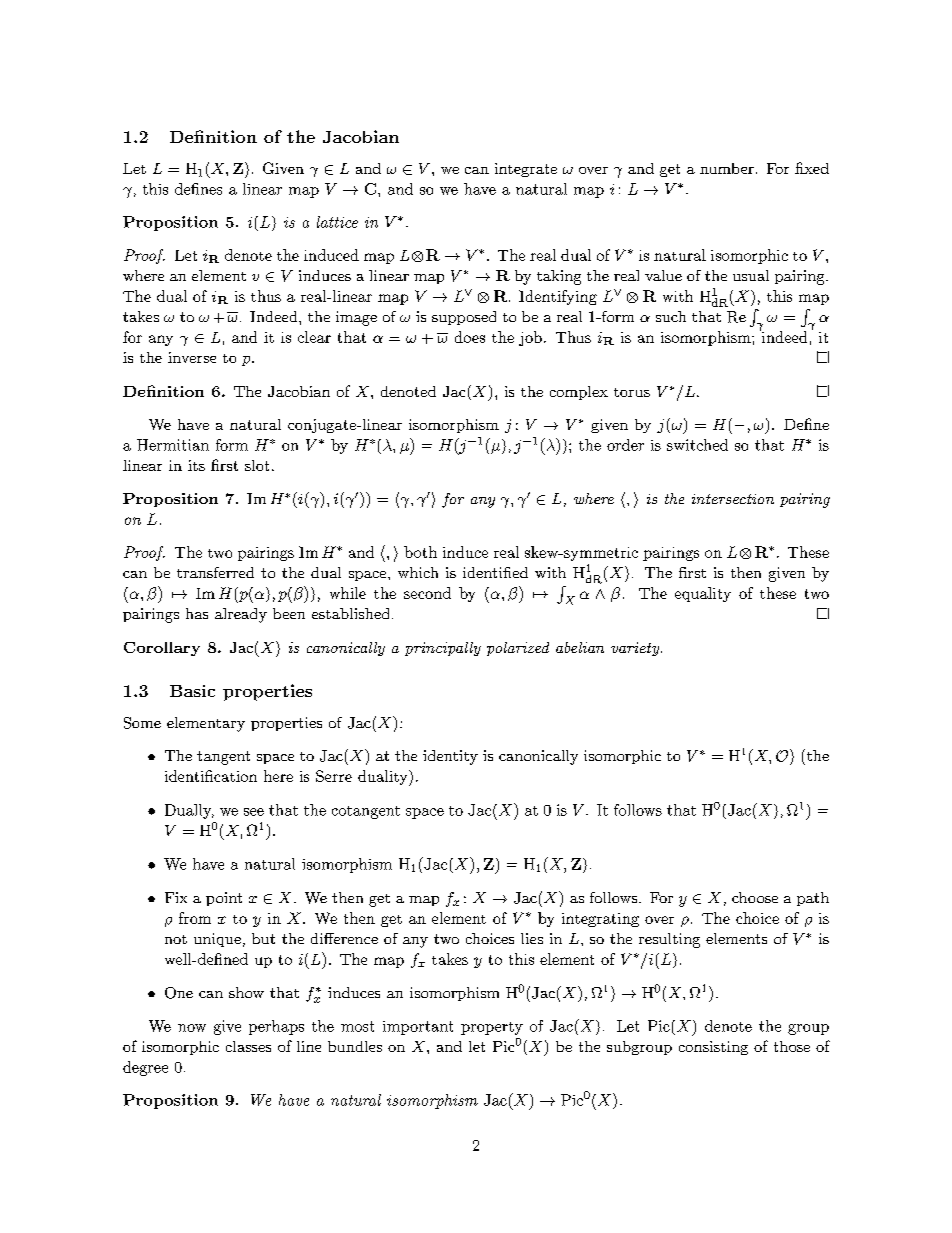  What do you see at coordinates (224, 899) in the screenshot?
I see `point` at bounding box center [224, 899].
